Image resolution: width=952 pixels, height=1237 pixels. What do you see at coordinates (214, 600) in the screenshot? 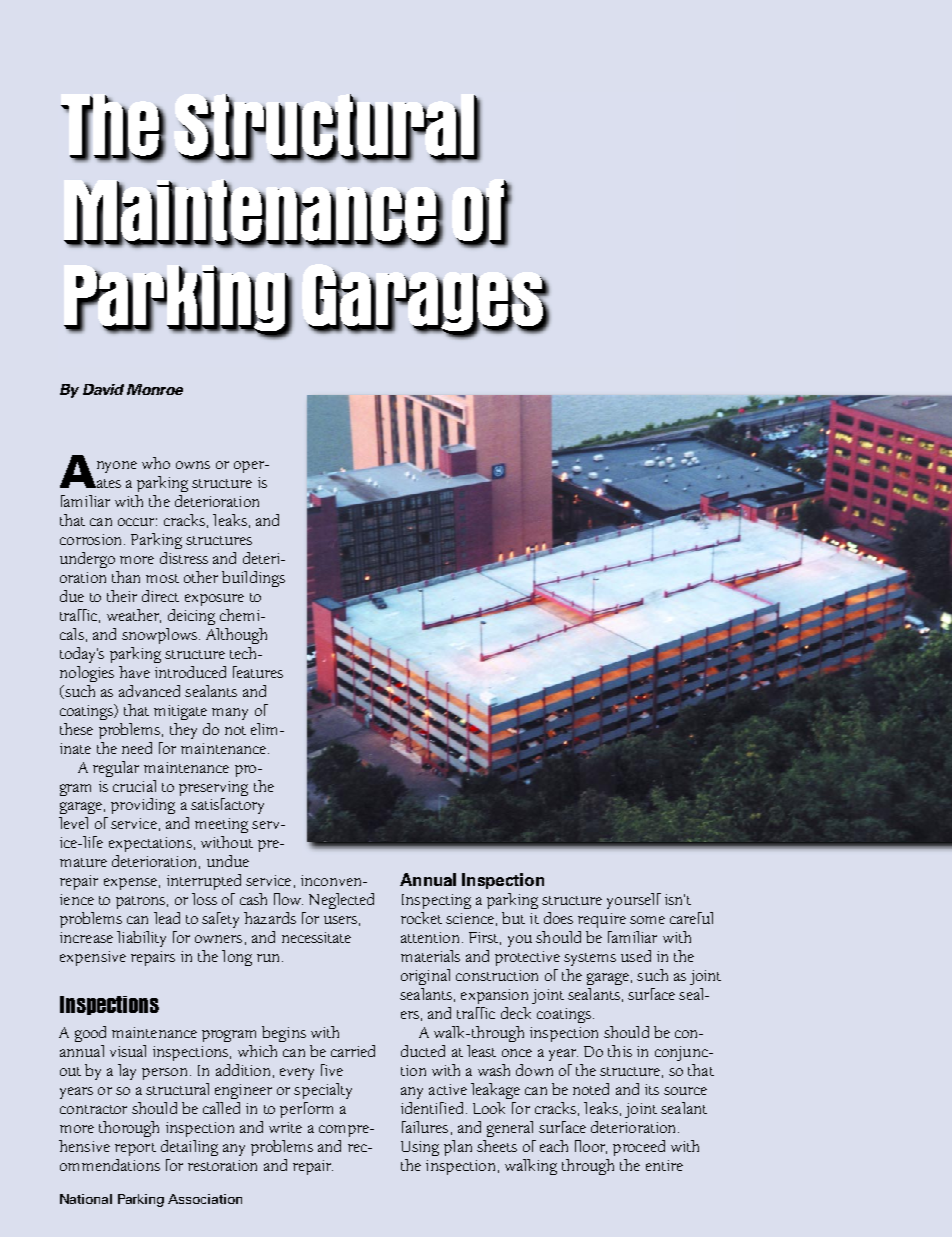
I see `exposure` at bounding box center [214, 600].
